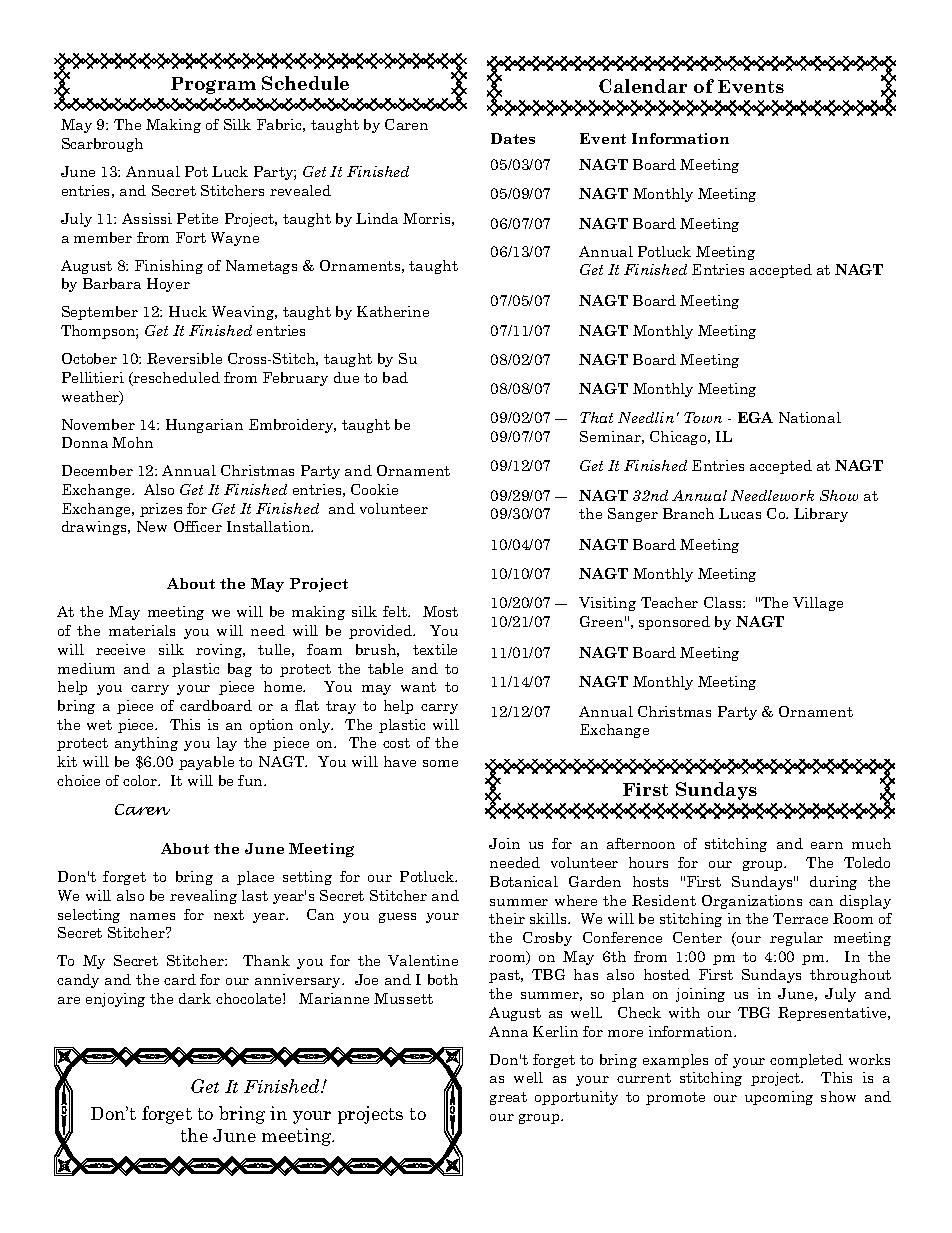  Describe the element at coordinates (806, 1061) in the screenshot. I see `completed` at that location.
